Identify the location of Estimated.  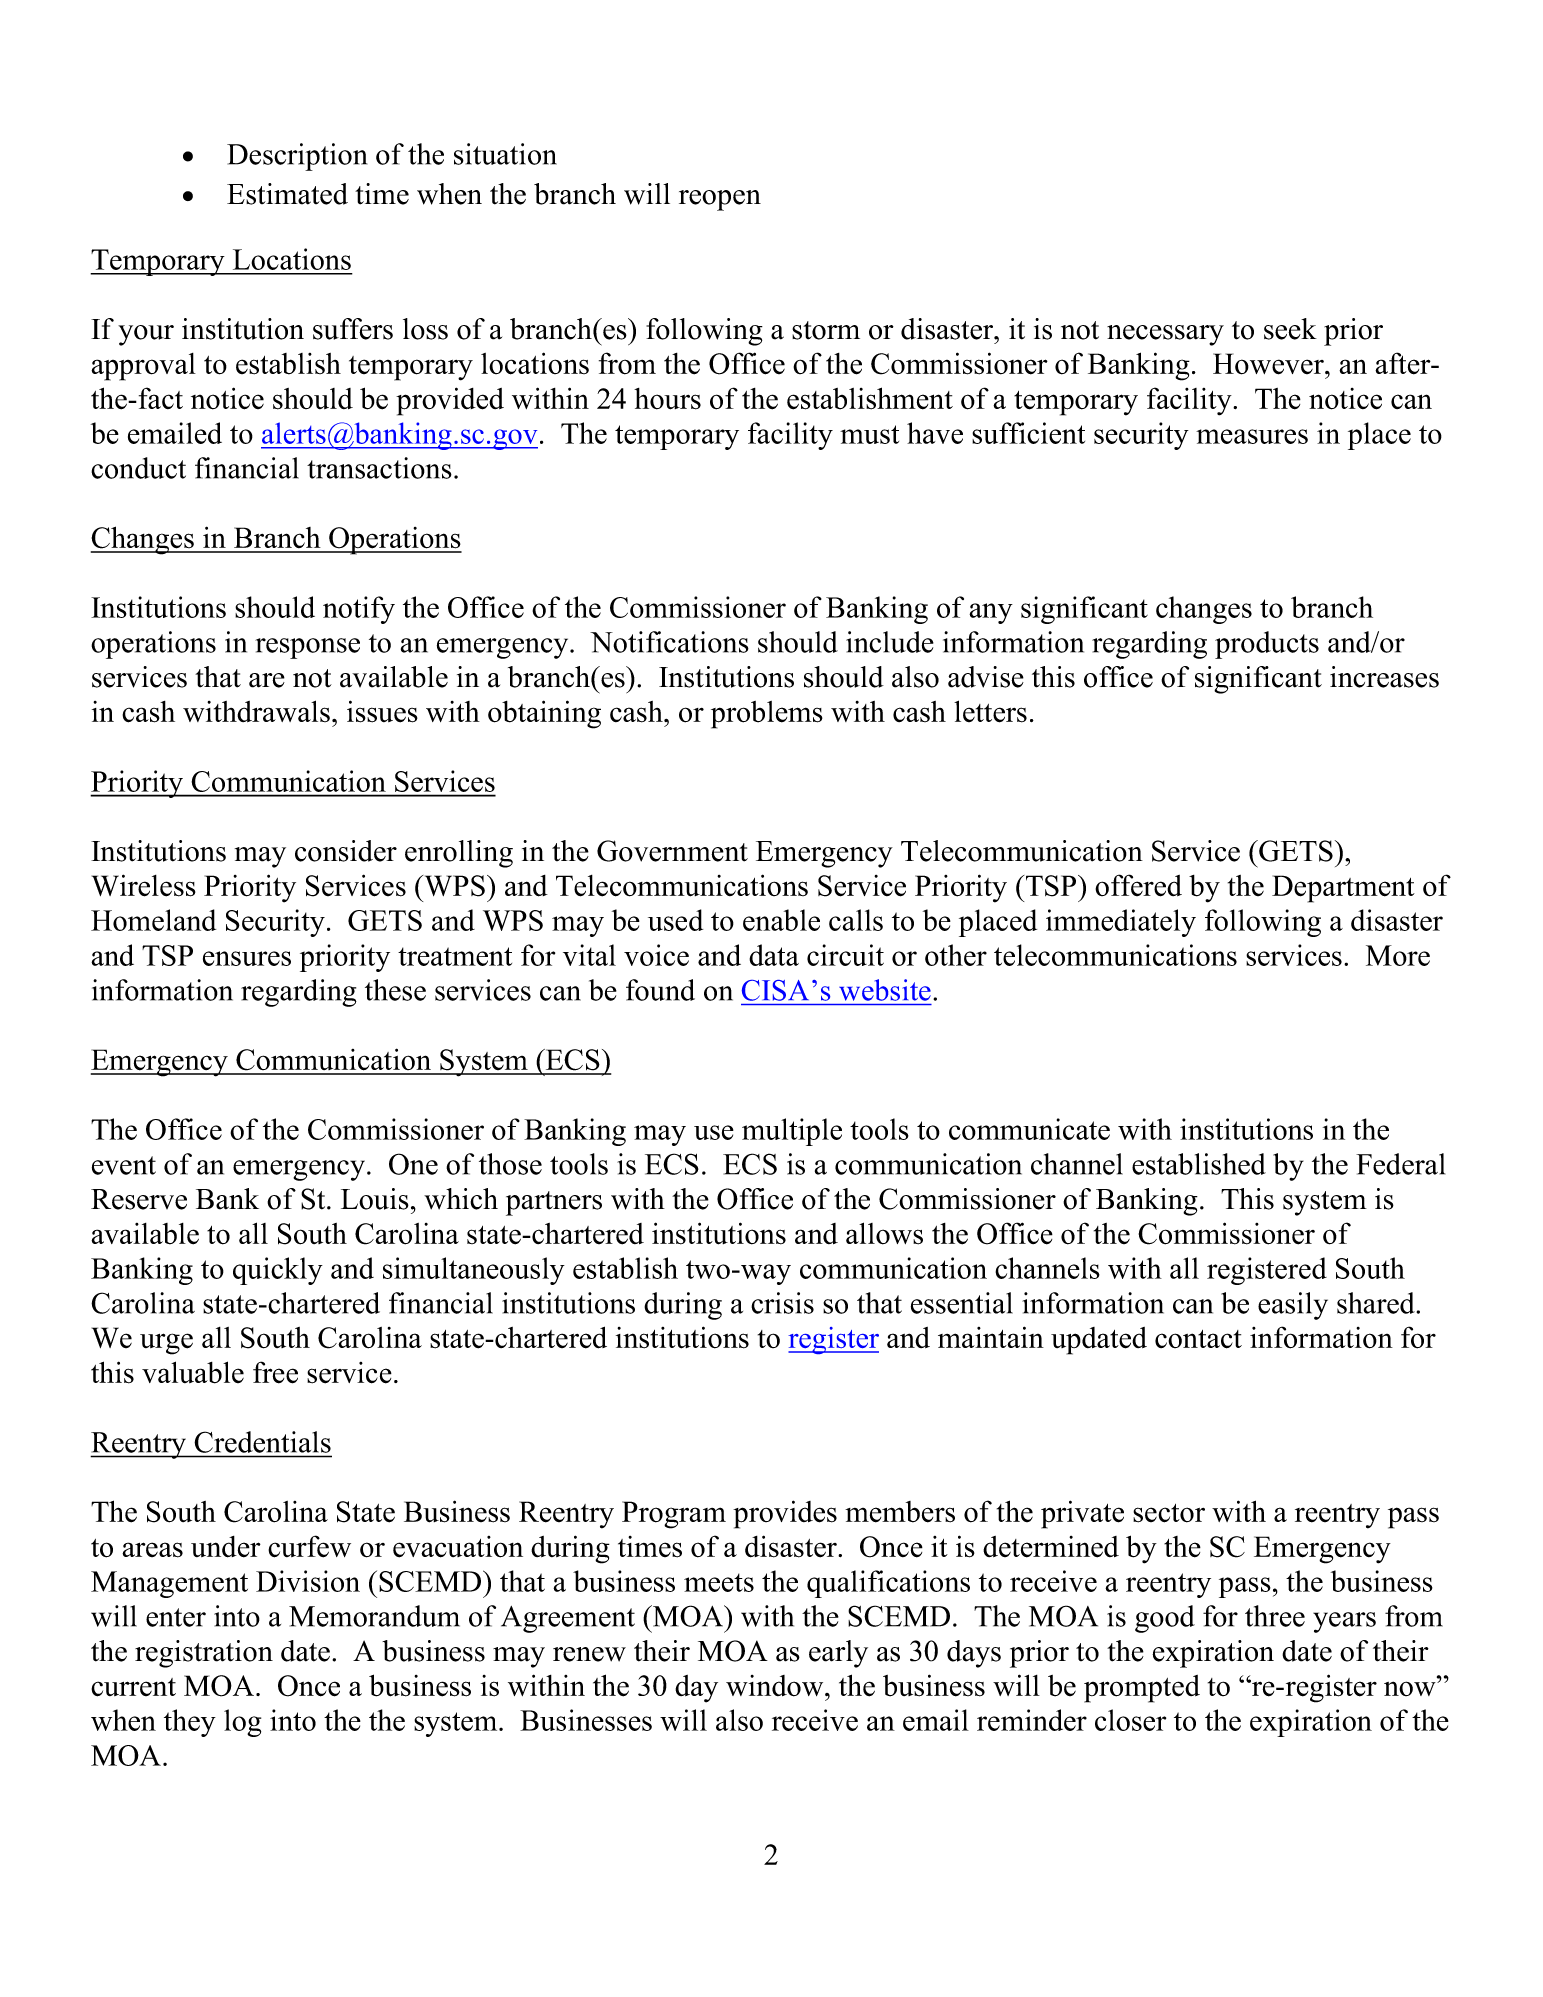
(287, 194).
